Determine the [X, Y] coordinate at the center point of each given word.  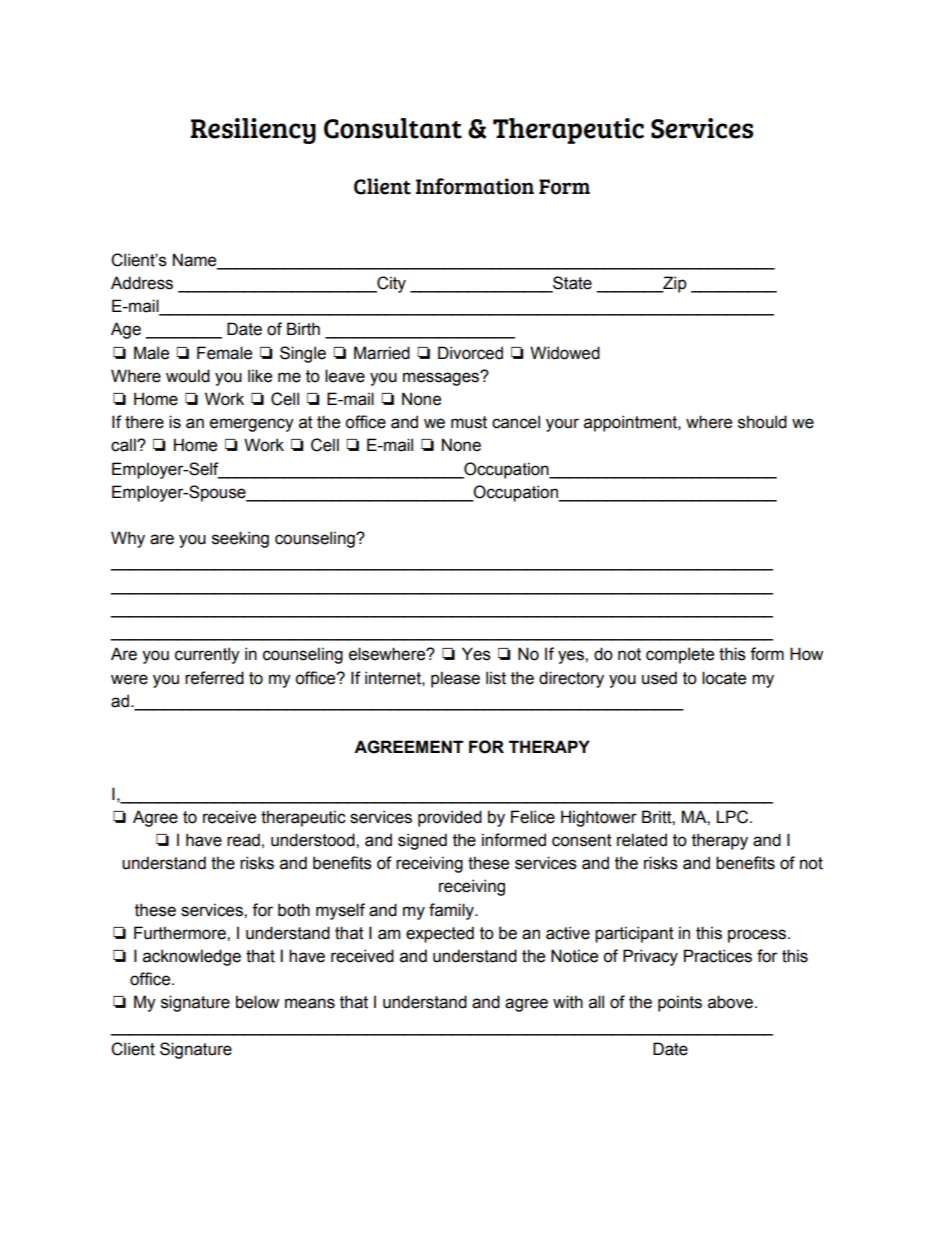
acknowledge [192, 957]
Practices [718, 956]
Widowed [565, 353]
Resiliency [253, 131]
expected [440, 934]
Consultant [393, 128]
